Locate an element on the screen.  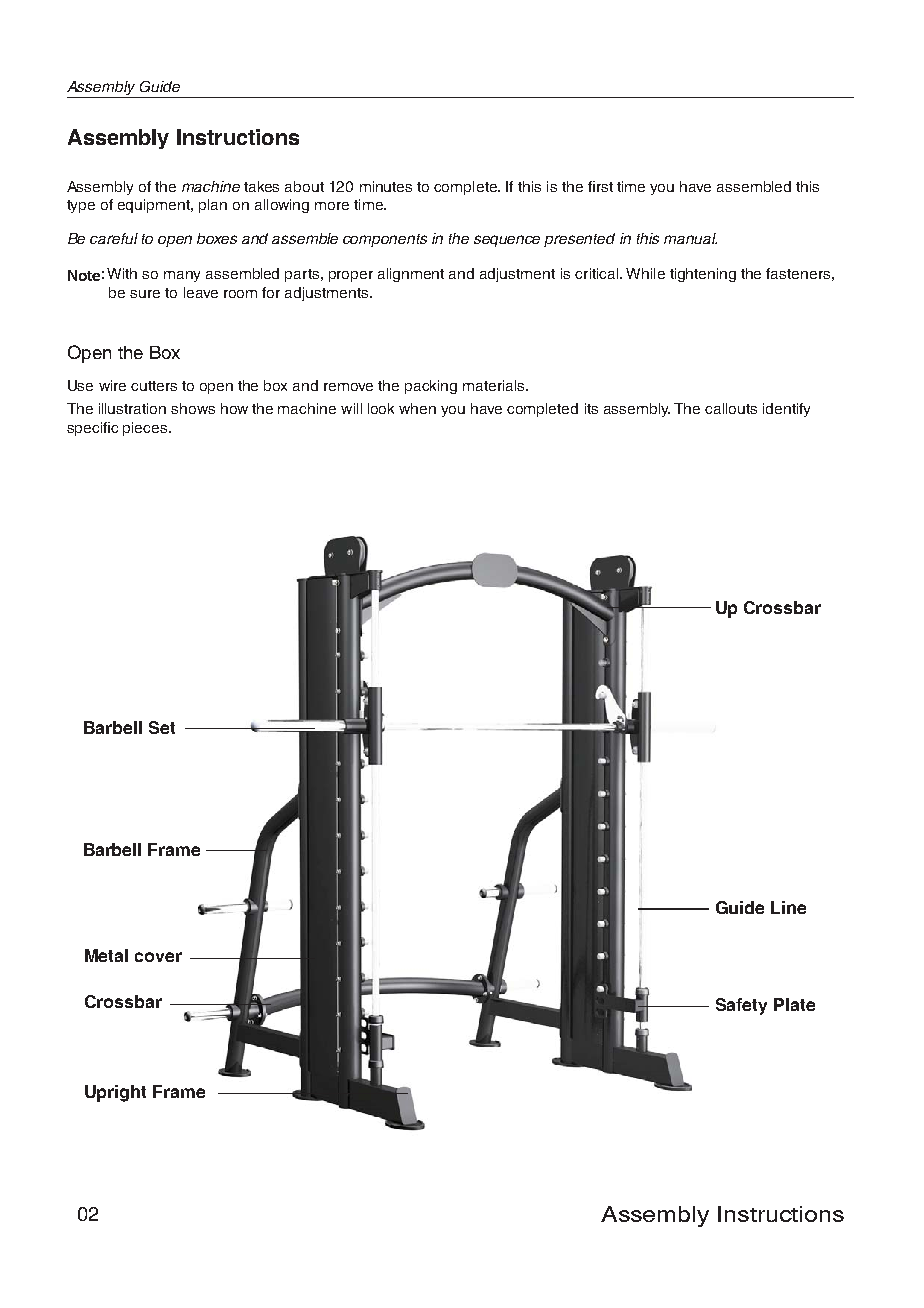
Set is located at coordinates (162, 727).
